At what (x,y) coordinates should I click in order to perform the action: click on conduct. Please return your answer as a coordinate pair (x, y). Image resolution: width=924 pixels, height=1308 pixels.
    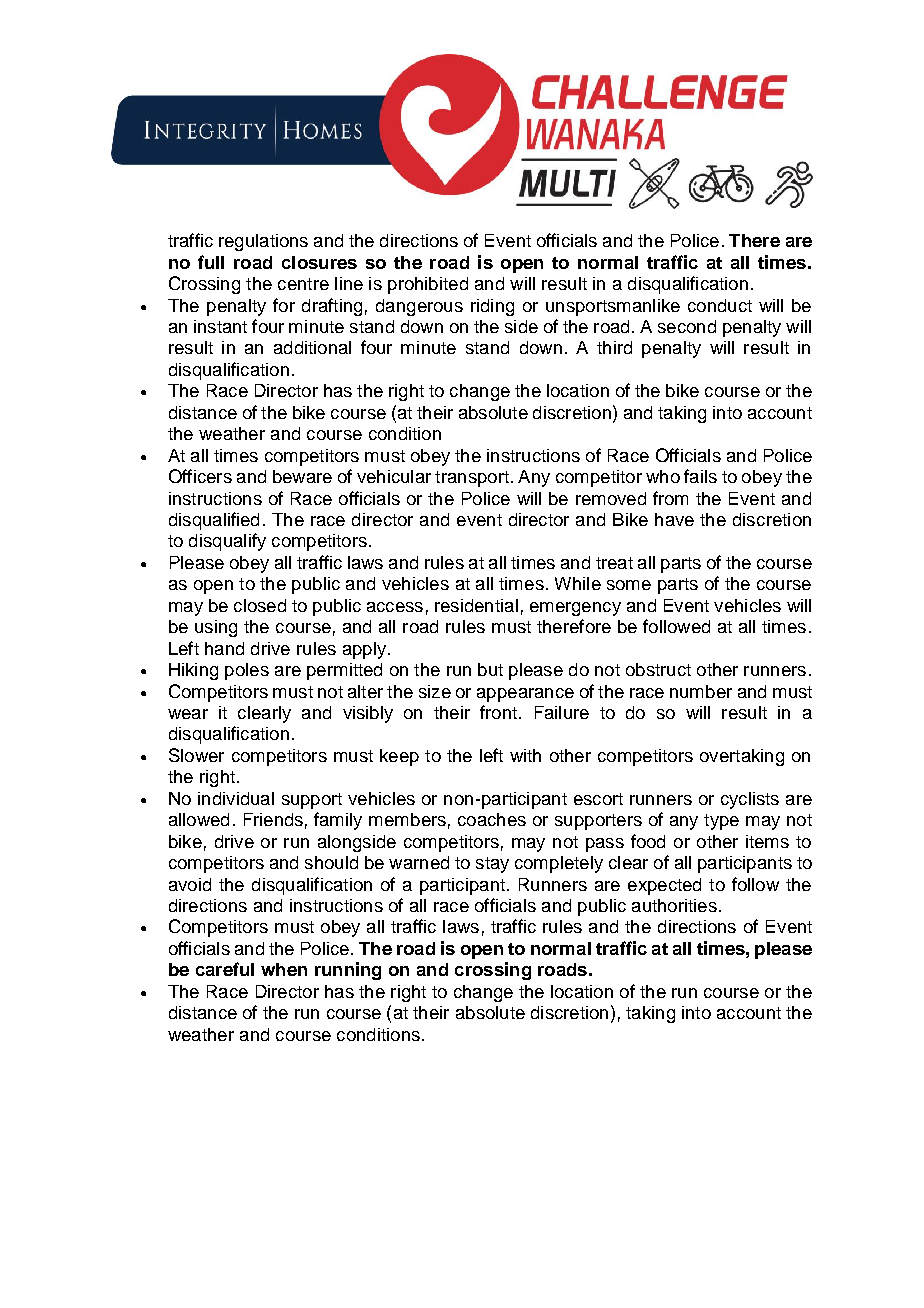
    Looking at the image, I should click on (720, 305).
